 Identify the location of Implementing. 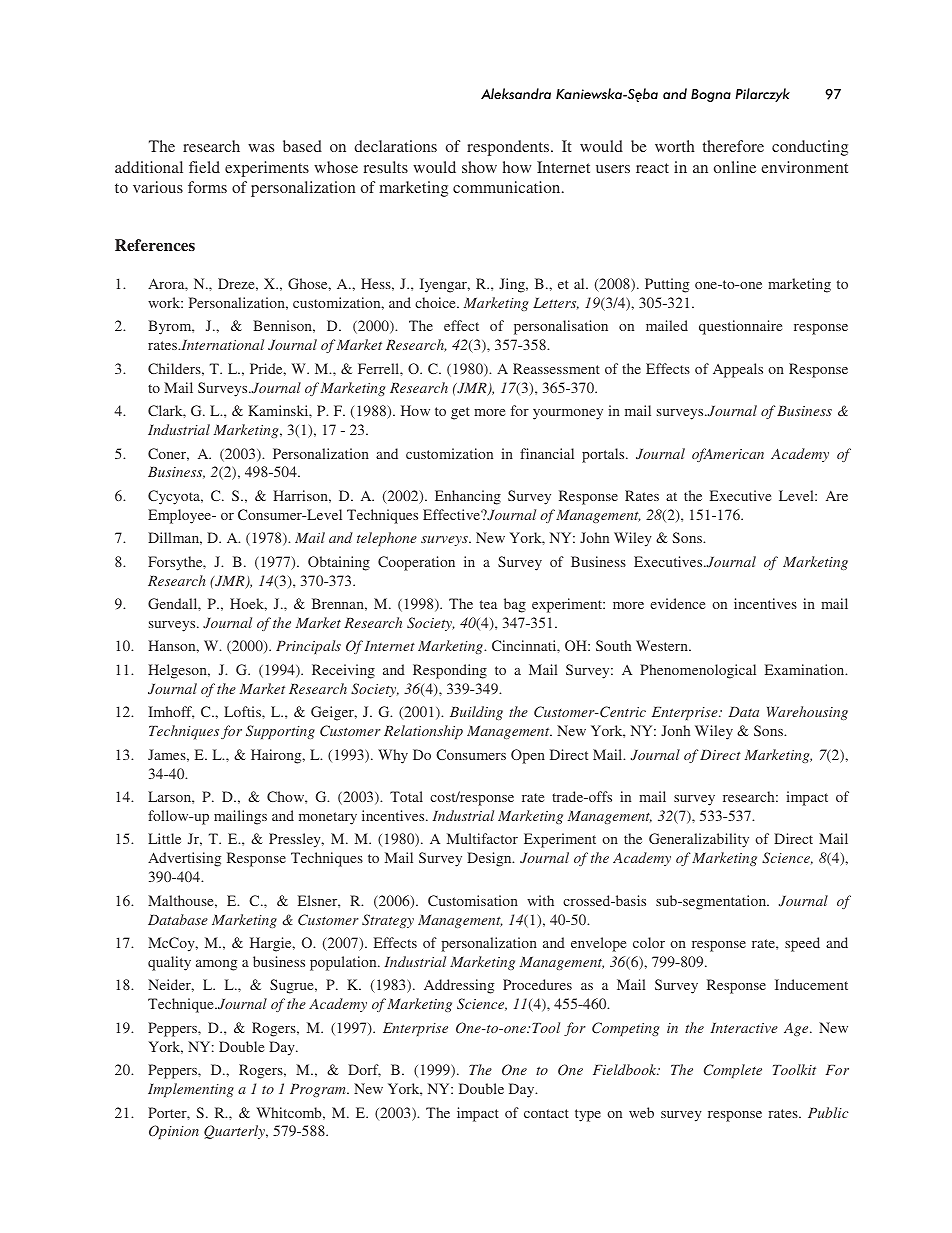
(191, 1090).
